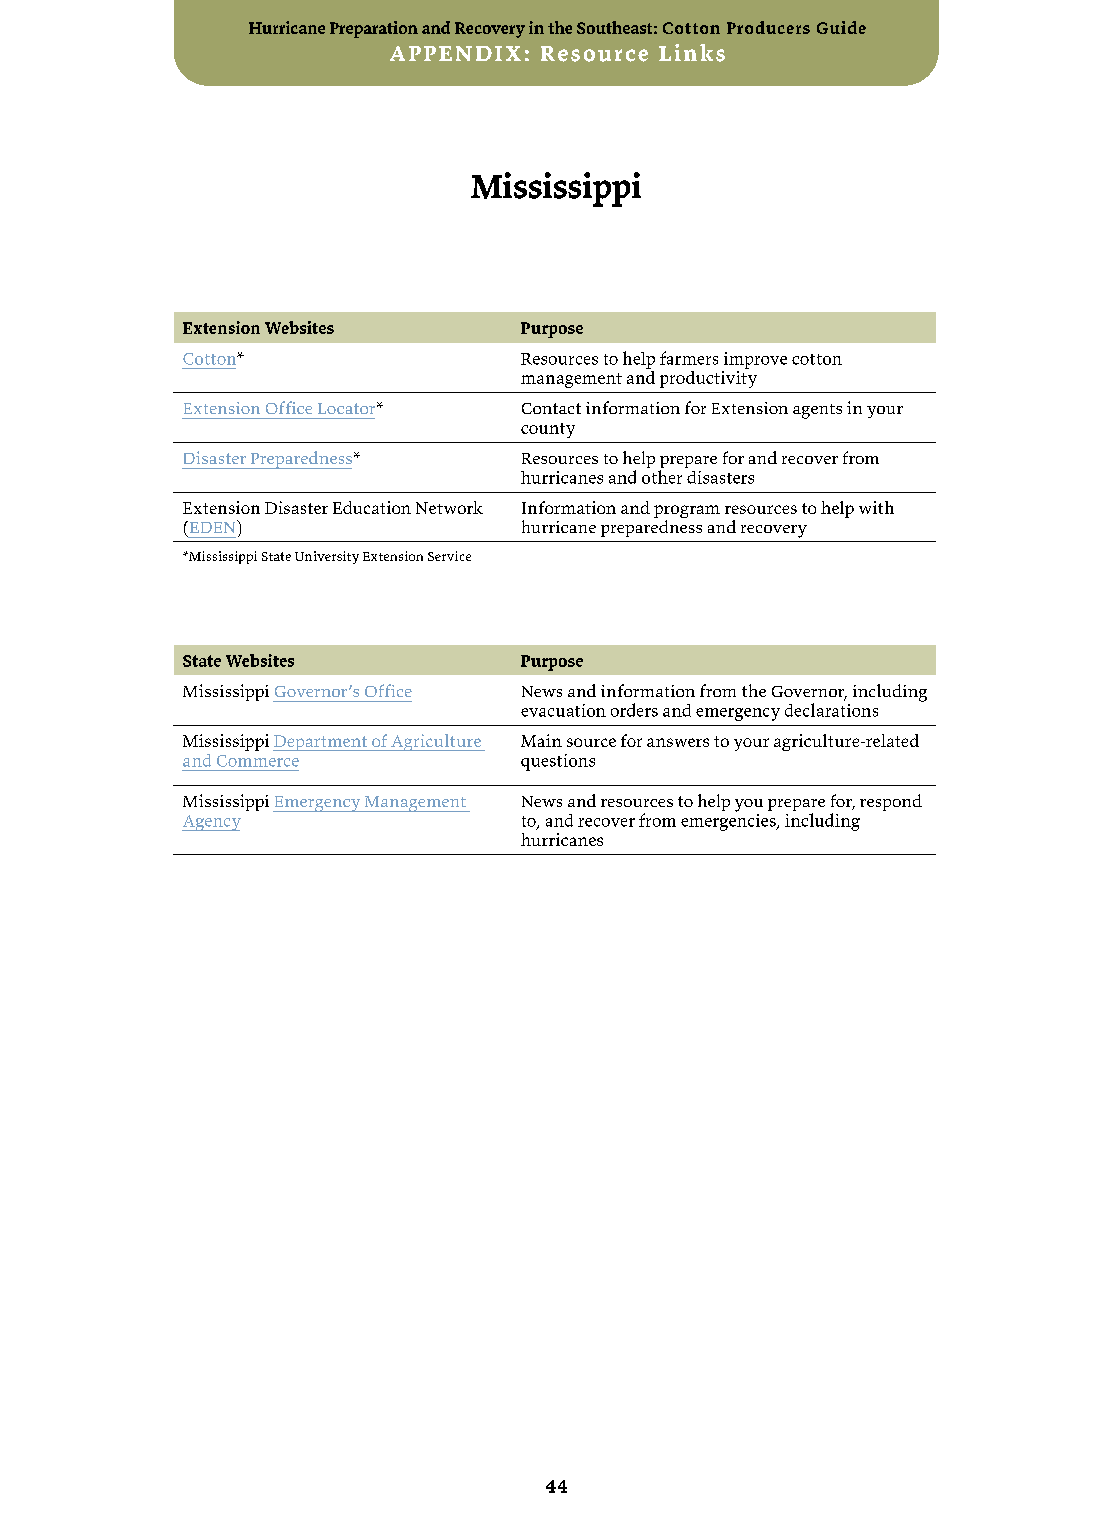  I want to click on Producers, so click(768, 27).
